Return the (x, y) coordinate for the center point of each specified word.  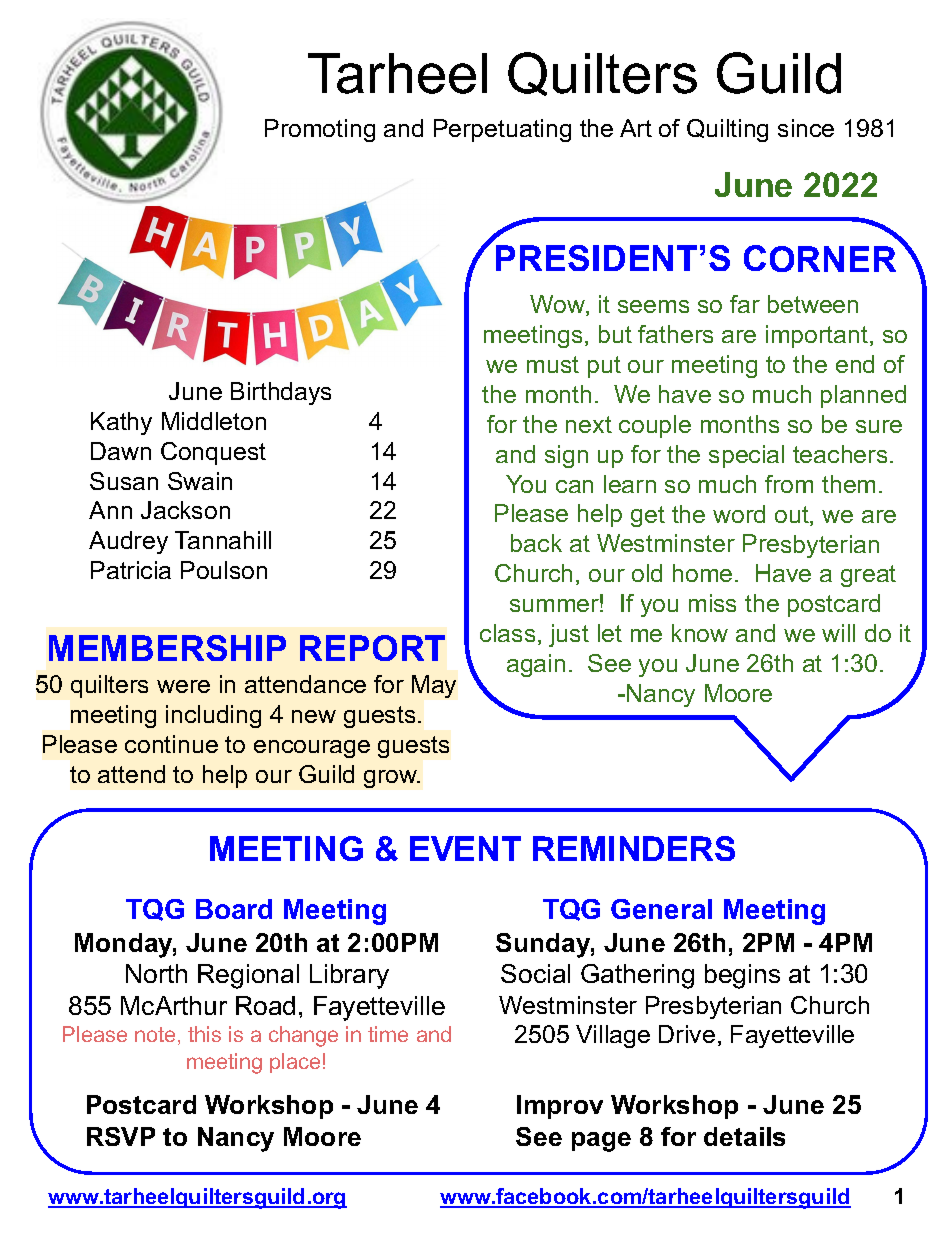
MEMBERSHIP (167, 648)
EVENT (465, 848)
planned (863, 396)
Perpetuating (502, 130)
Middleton (214, 421)
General (661, 909)
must (553, 364)
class (507, 633)
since (806, 128)
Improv (560, 1107)
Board (234, 909)
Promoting (320, 130)
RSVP (121, 1136)
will (838, 633)
